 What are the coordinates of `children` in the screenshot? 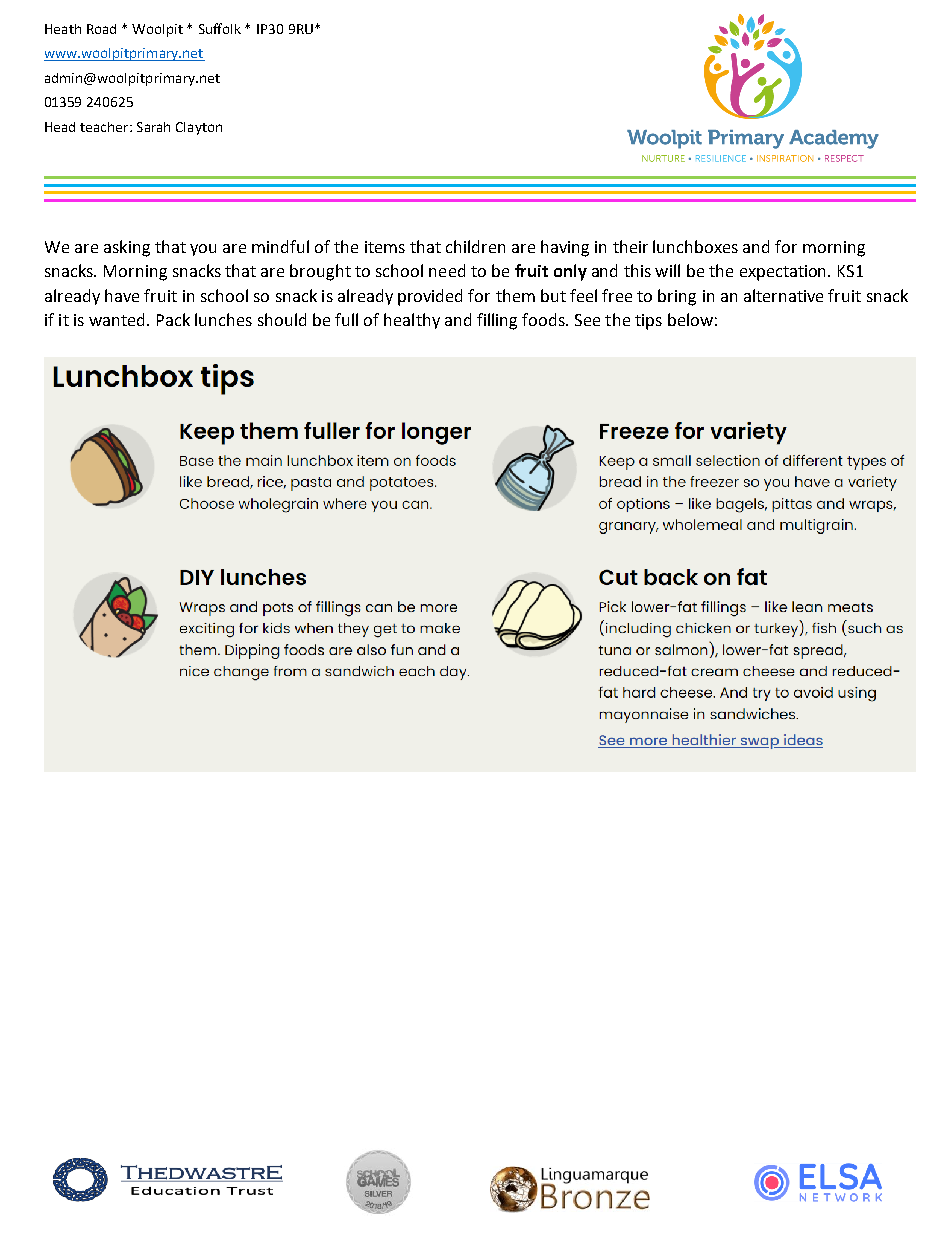 It's located at (475, 246).
